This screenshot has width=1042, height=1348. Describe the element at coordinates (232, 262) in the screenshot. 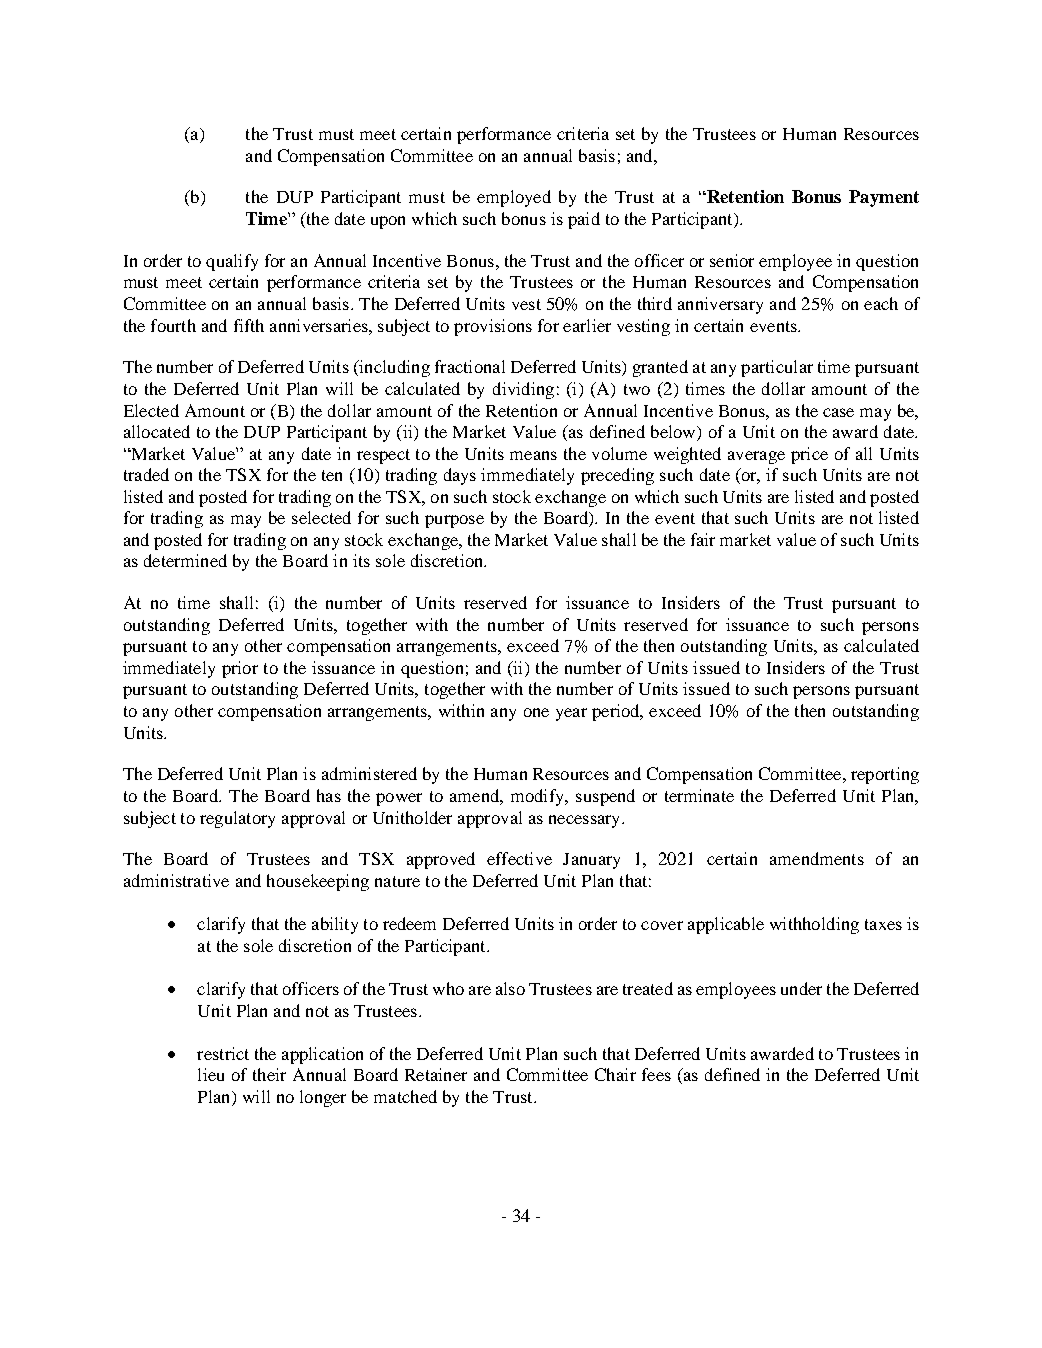

I see `qualify` at that location.
